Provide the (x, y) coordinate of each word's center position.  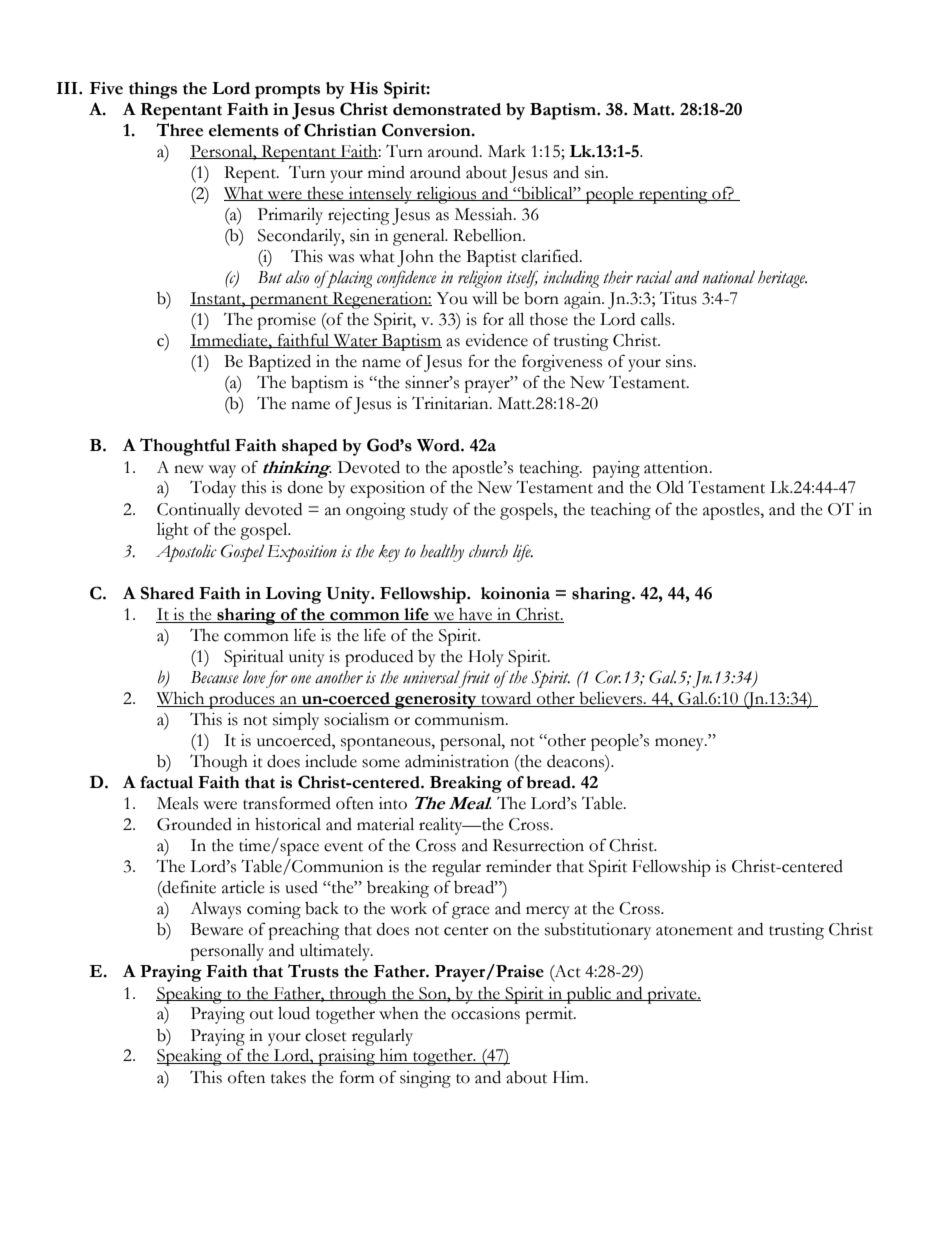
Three (179, 130)
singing (425, 1079)
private (672, 995)
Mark (507, 151)
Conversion (427, 130)
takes (288, 1077)
